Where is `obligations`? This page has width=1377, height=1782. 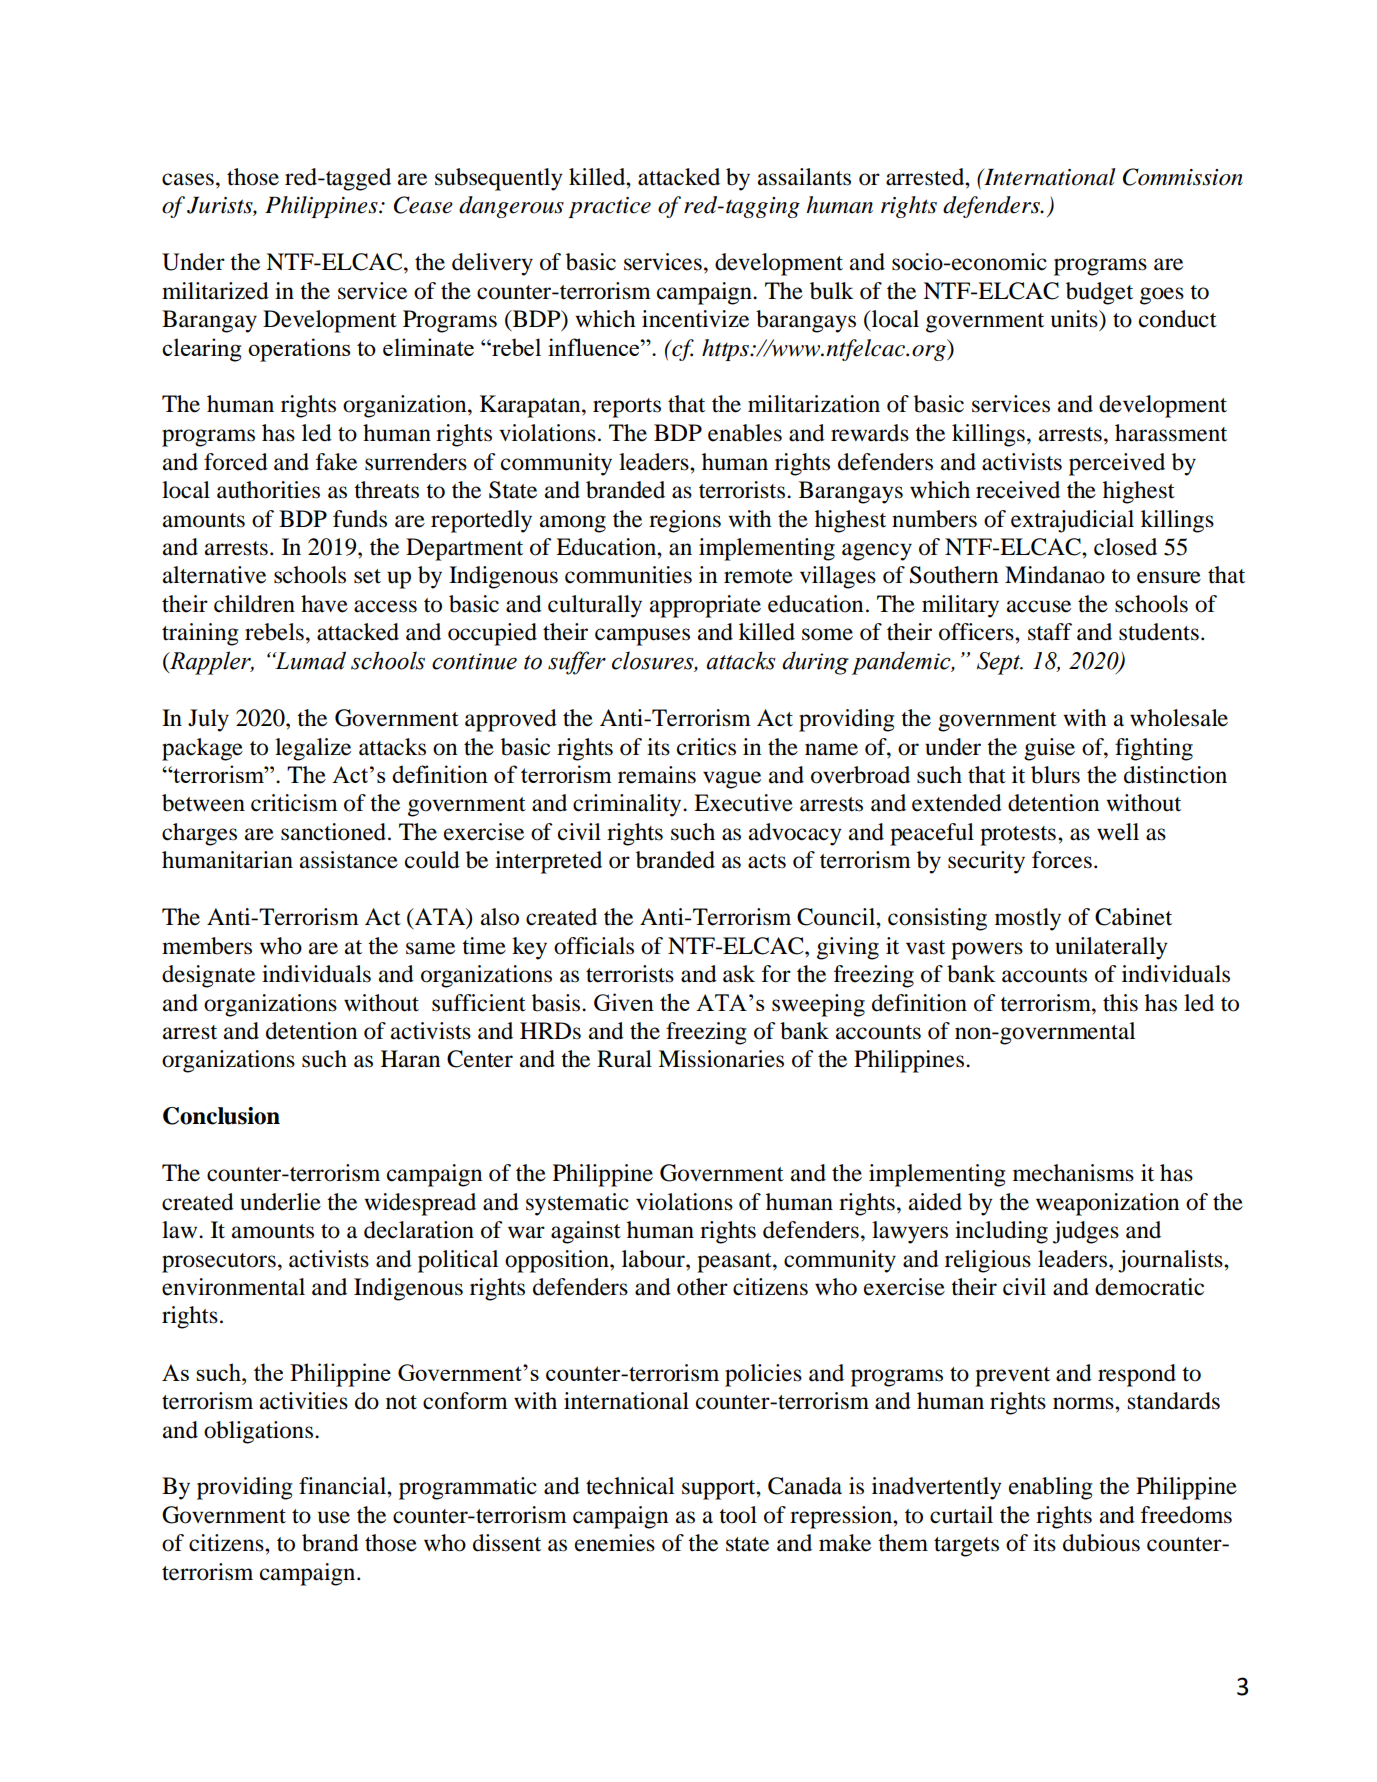
obligations is located at coordinates (260, 1432).
